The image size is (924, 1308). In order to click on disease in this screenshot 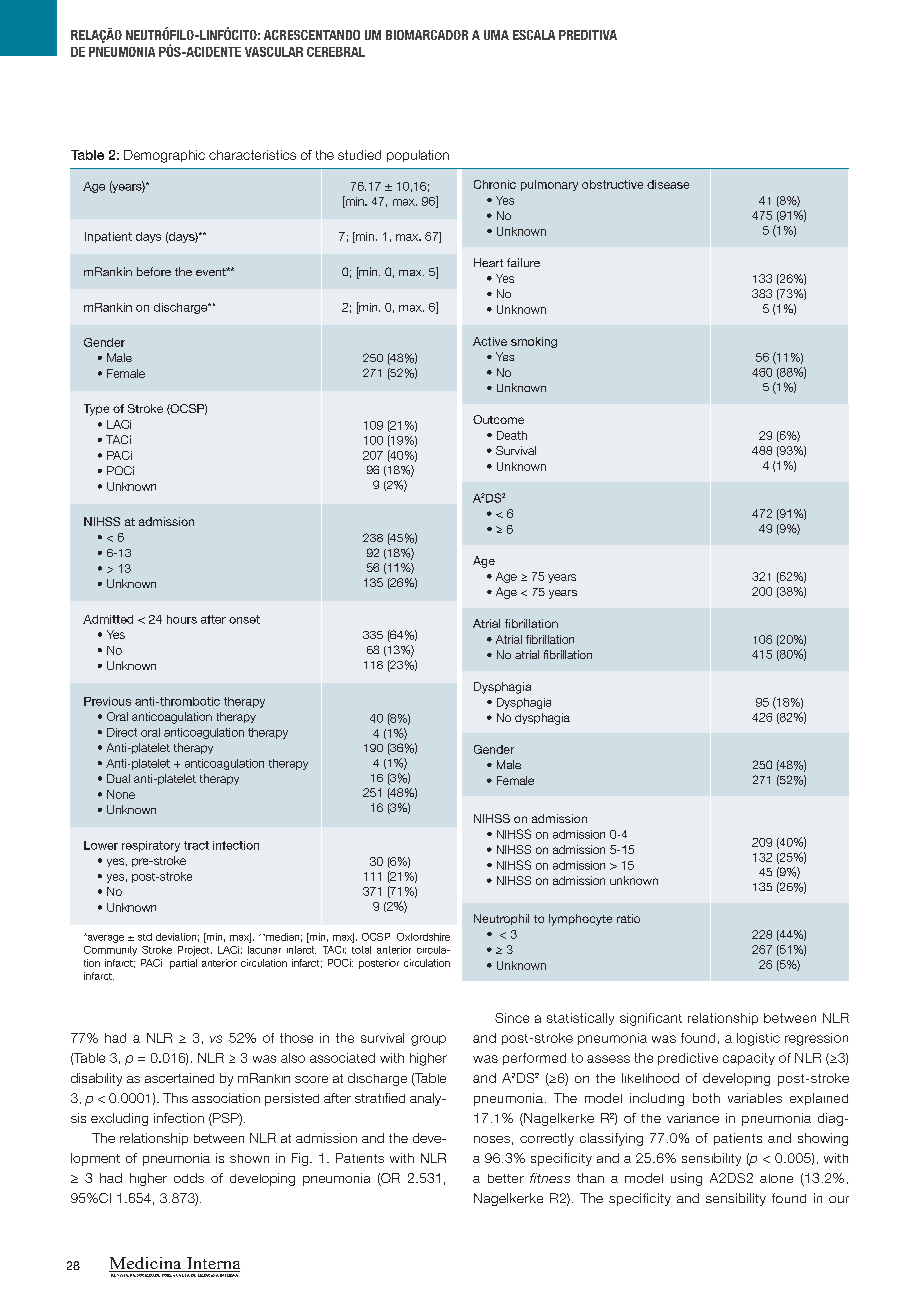, I will do `click(668, 184)`.
